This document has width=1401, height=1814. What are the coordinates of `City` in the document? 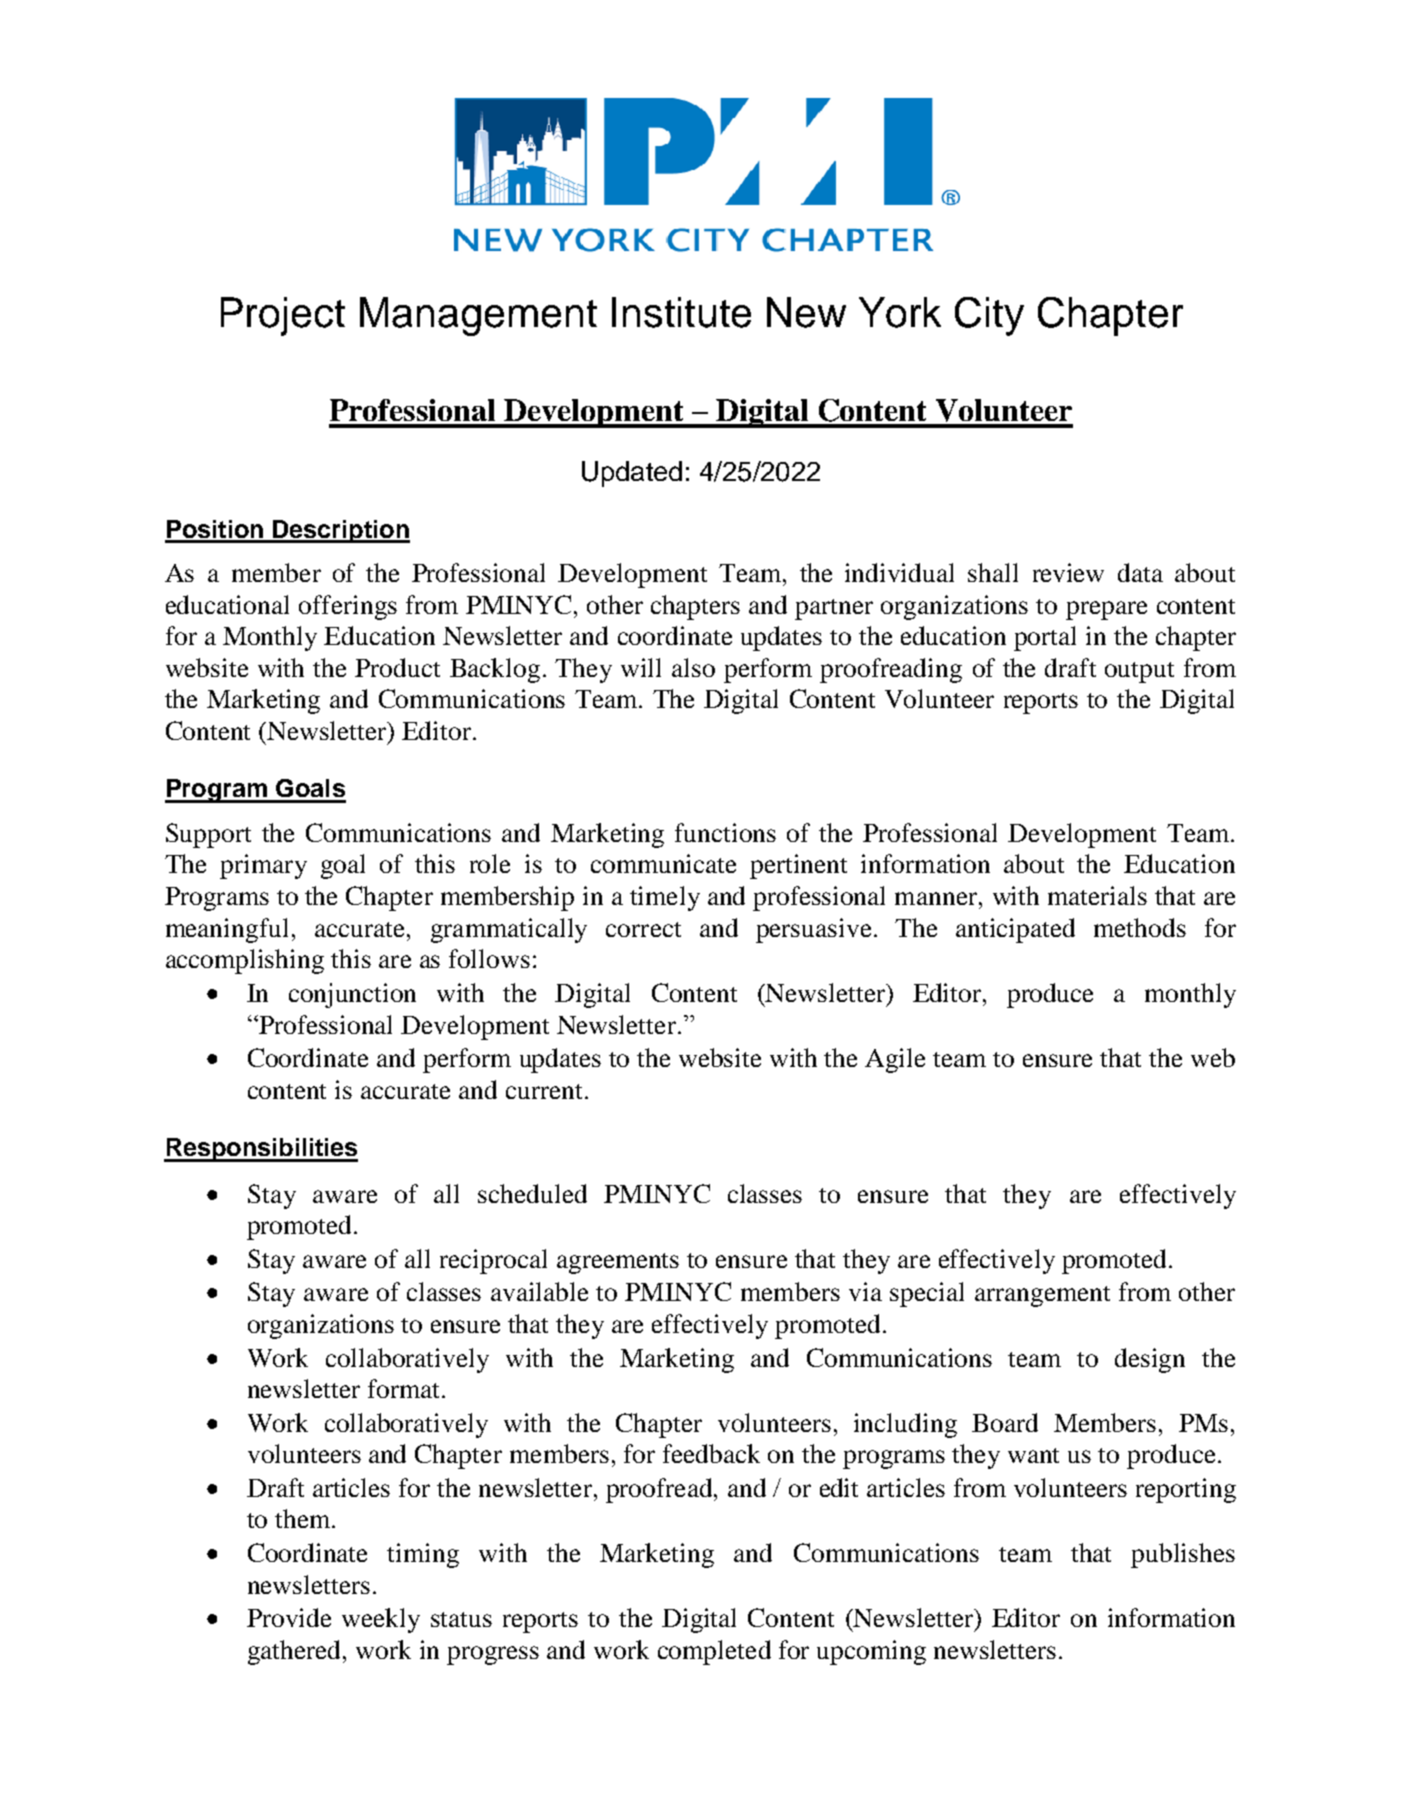 It's located at (989, 316).
